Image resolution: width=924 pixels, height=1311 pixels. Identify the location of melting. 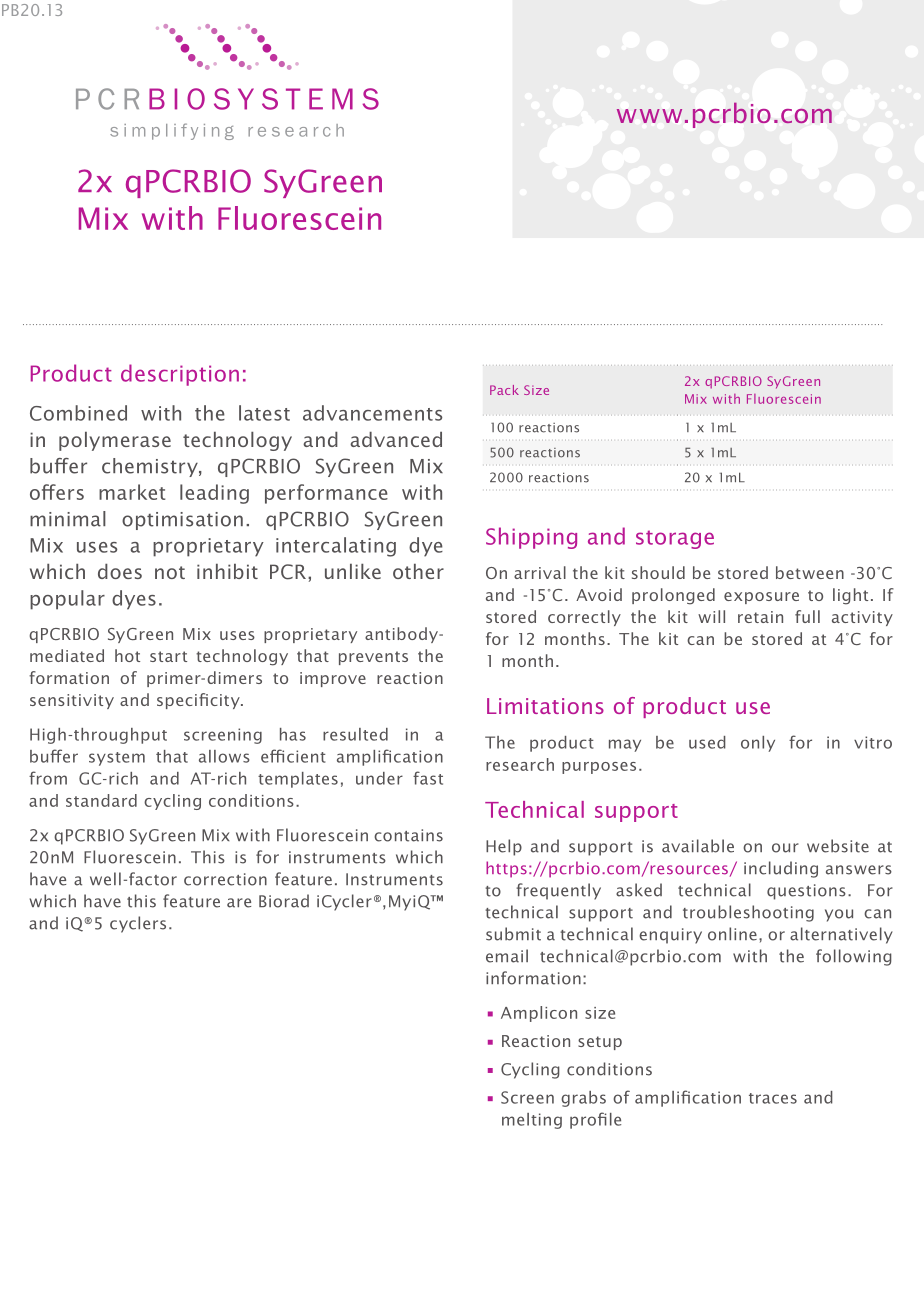
(532, 1121).
